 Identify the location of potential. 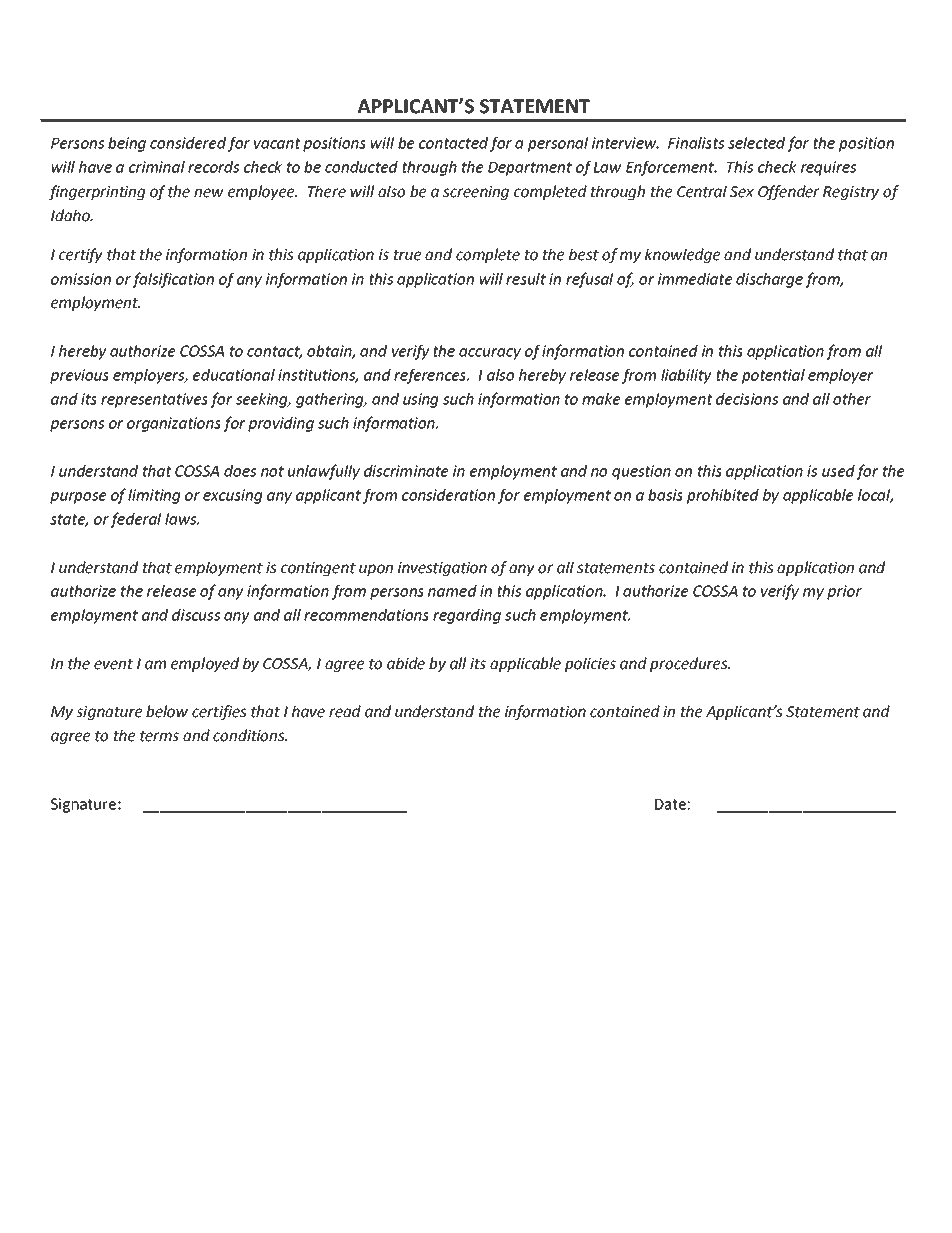
(773, 376).
